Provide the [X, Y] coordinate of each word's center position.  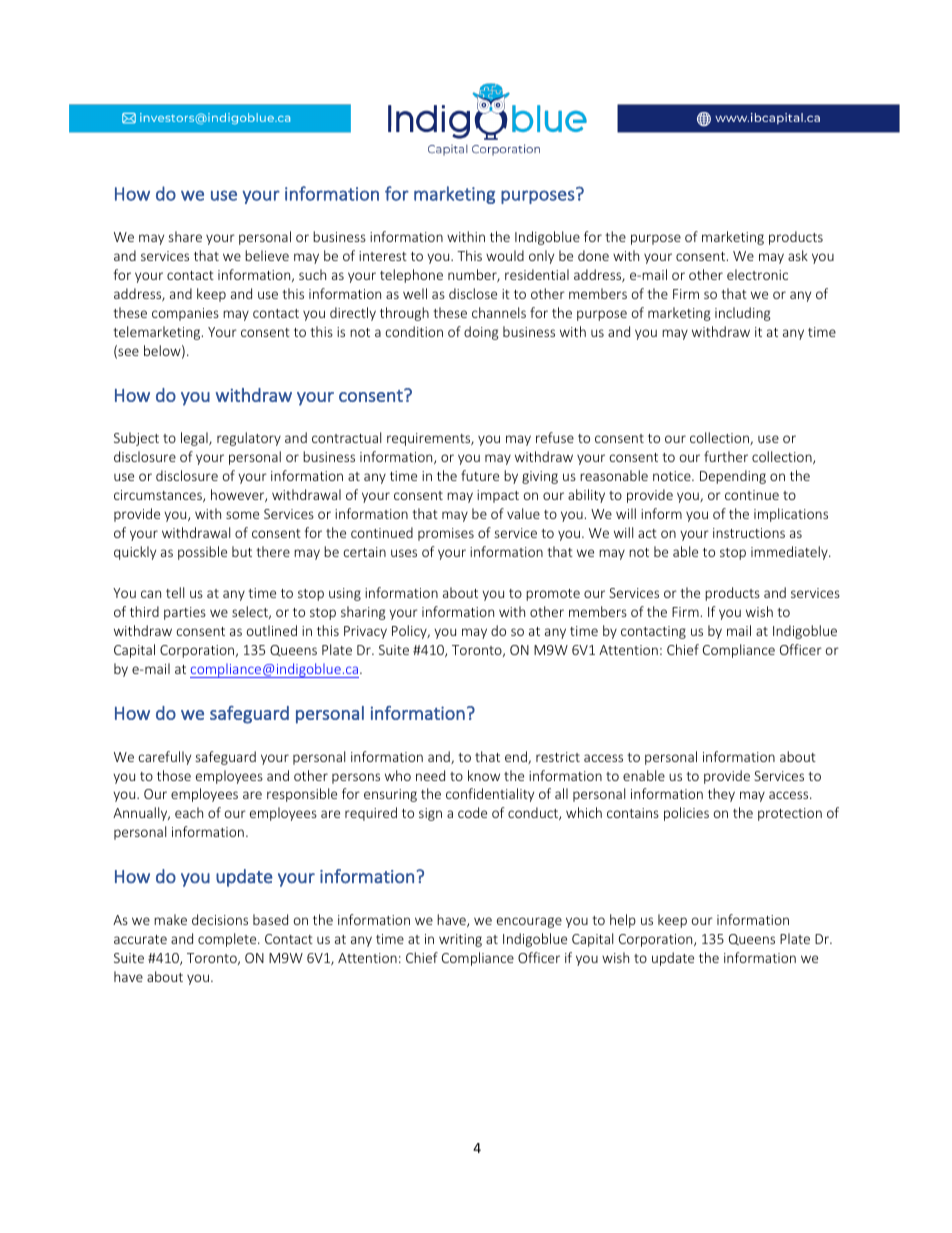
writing [460, 940]
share [185, 236]
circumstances [159, 496]
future [480, 475]
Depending [733, 477]
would [505, 255]
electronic [757, 274]
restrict [558, 757]
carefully [164, 758]
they [721, 795]
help [623, 921]
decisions [220, 919]
